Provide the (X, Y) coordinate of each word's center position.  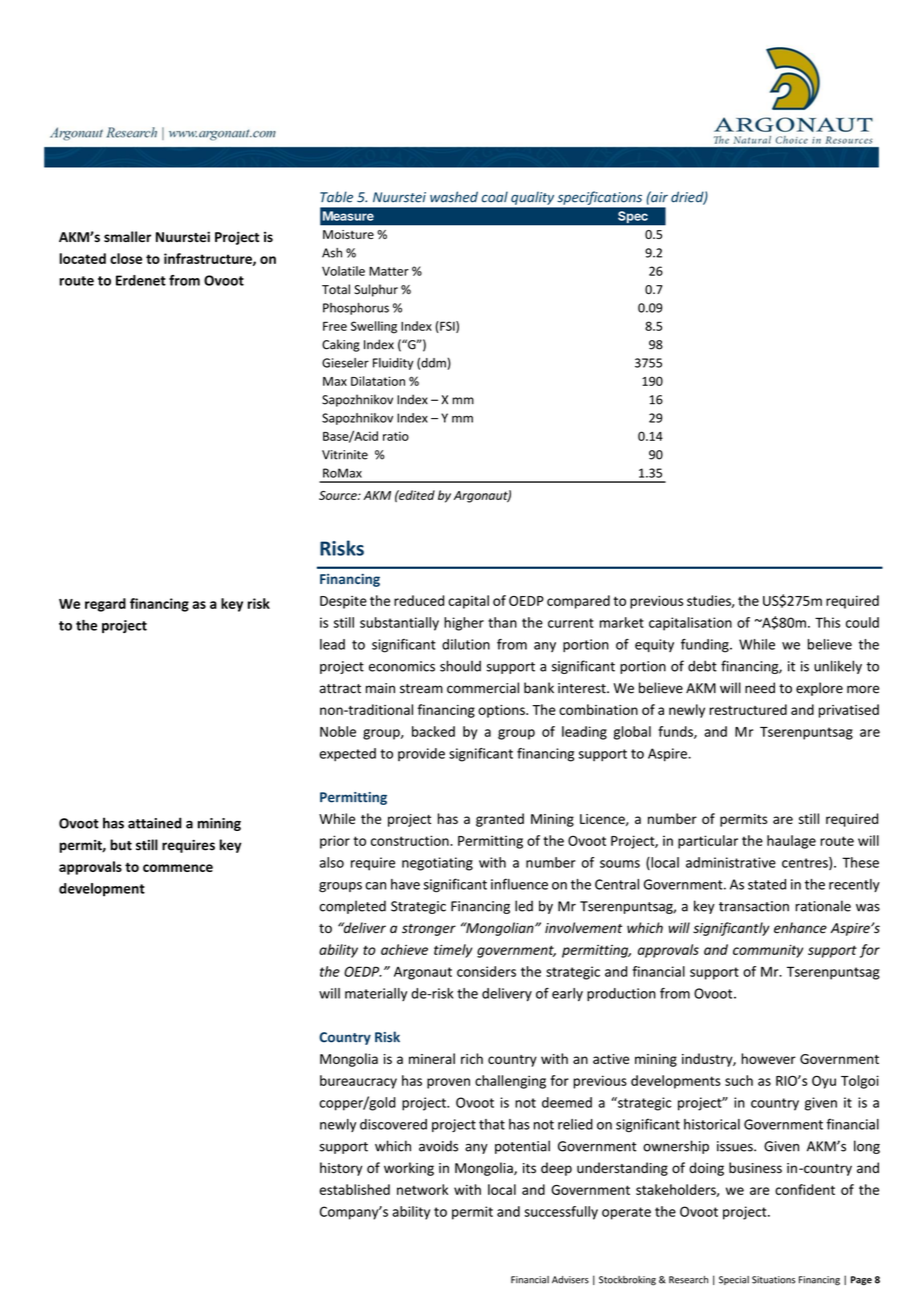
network (422, 1189)
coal (495, 197)
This (827, 622)
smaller (127, 236)
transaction (754, 906)
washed (454, 197)
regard (105, 605)
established (354, 1189)
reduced (419, 600)
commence (178, 868)
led (524, 906)
